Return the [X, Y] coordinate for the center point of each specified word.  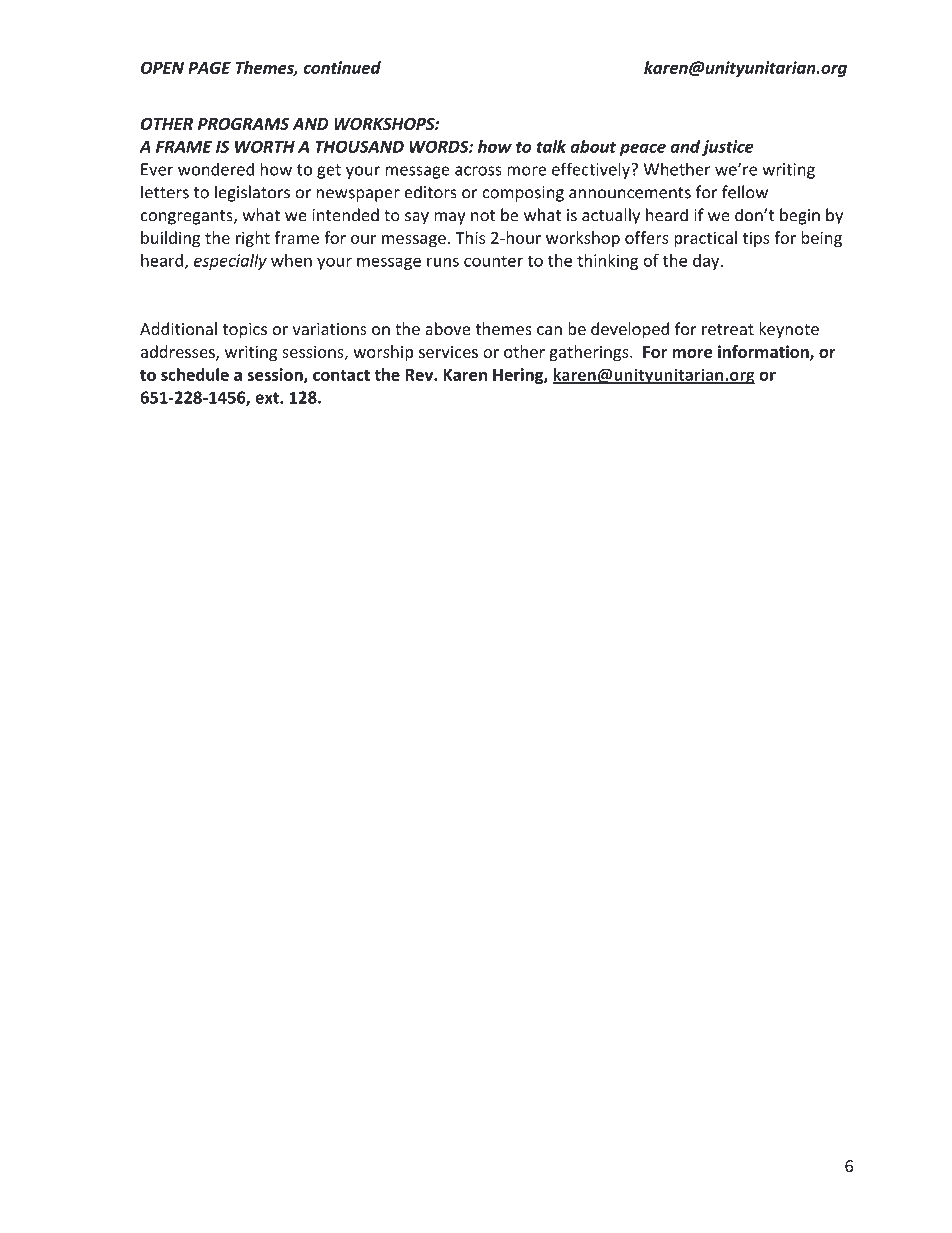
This [470, 237]
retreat [728, 329]
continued [342, 67]
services [448, 352]
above [447, 328]
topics [245, 331]
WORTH [265, 146]
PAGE [209, 68]
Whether [677, 169]
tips [756, 239]
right [253, 239]
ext [268, 398]
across [478, 171]
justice [728, 148]
